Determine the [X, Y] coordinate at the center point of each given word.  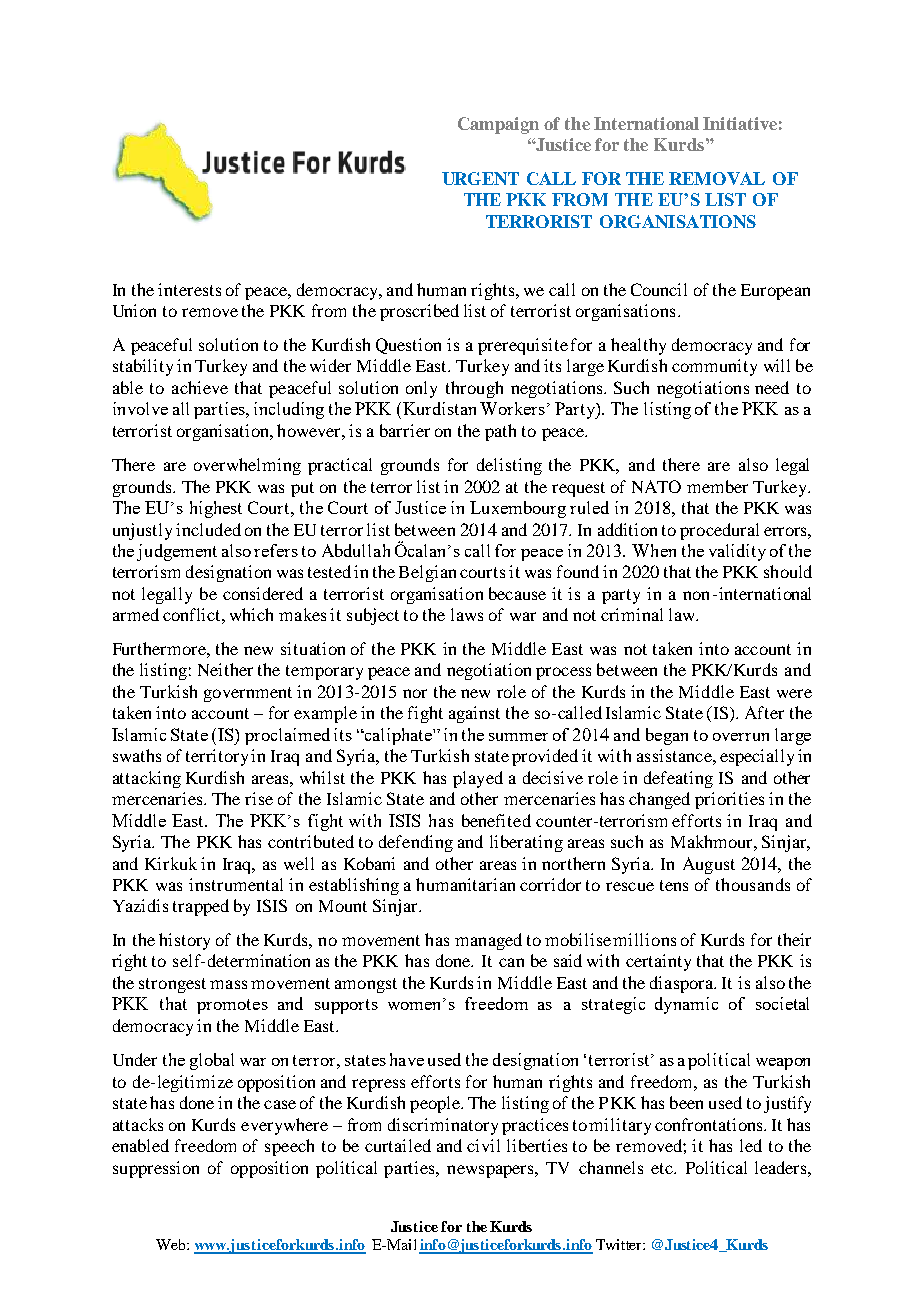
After [764, 712]
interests [189, 289]
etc [663, 1168]
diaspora [683, 984]
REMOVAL [717, 178]
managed [488, 941]
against [474, 714]
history [184, 941]
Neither [225, 669]
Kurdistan [439, 408]
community [714, 367]
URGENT [480, 178]
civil [483, 1145]
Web [172, 1244]
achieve [200, 387]
